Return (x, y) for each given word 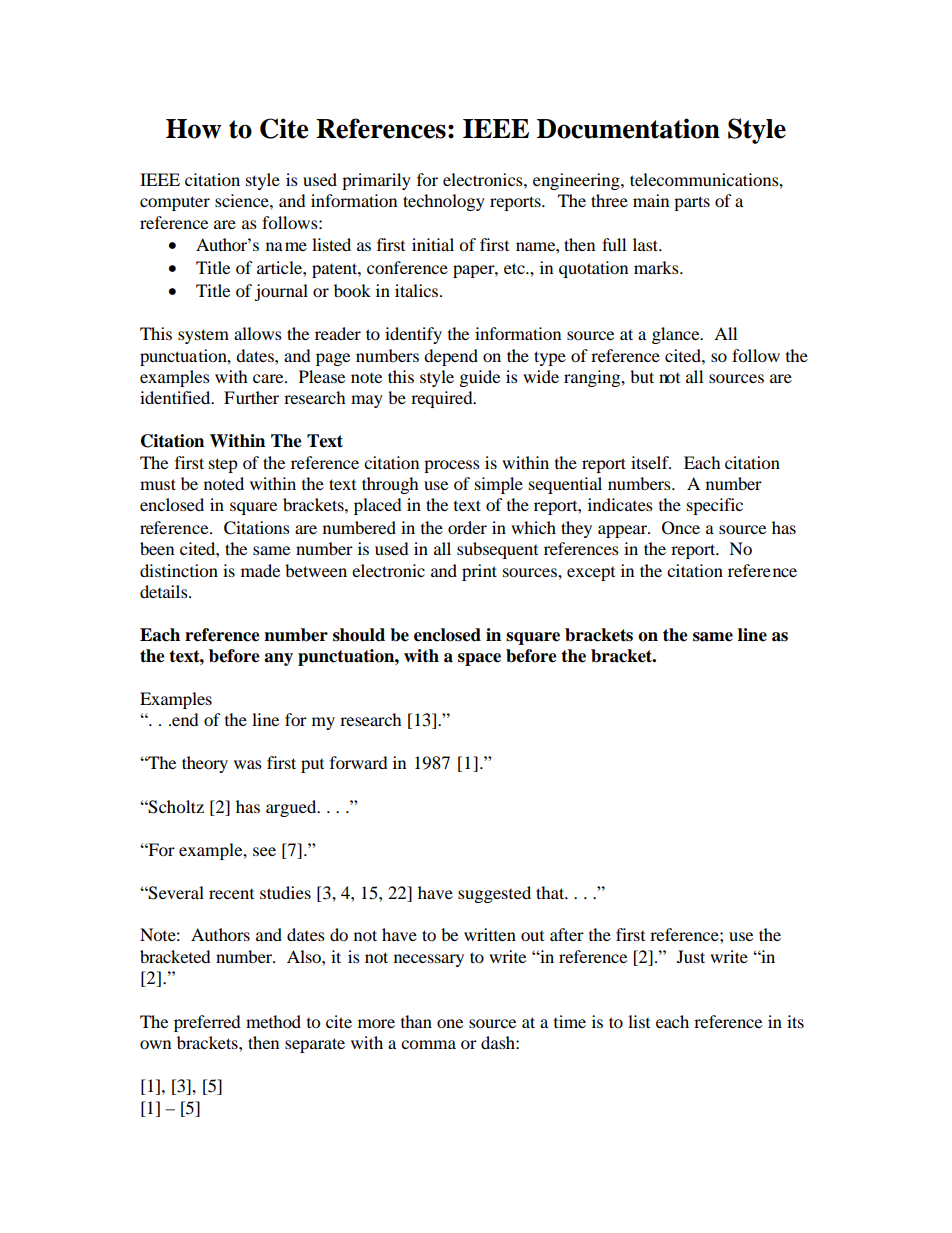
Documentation (628, 128)
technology (444, 202)
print (479, 572)
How (194, 129)
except (591, 574)
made (260, 570)
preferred (207, 1023)
